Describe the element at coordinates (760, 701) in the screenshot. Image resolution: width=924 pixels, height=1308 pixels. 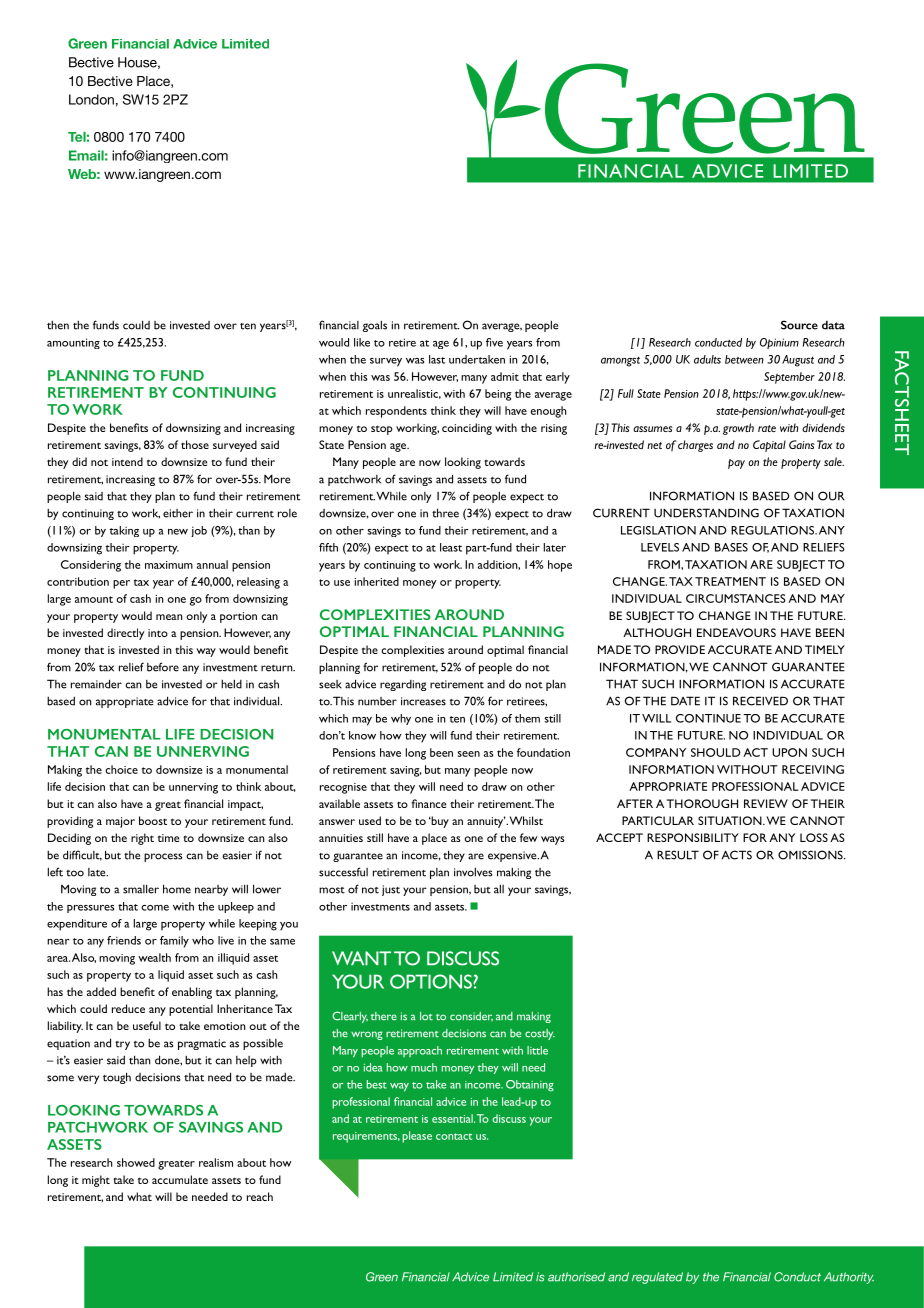
I see `RECEIVED` at that location.
